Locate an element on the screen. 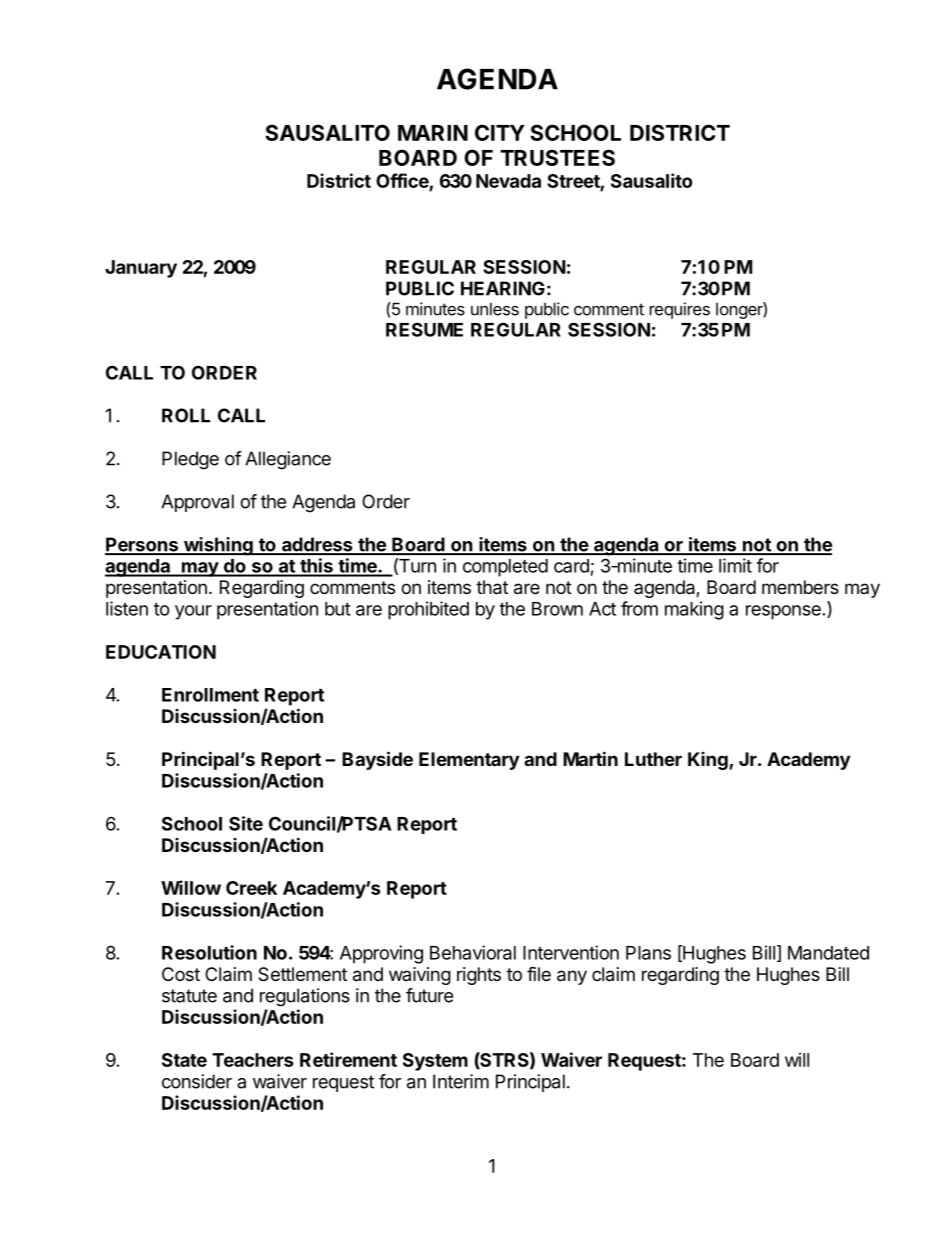 This screenshot has height=1233, width=952. Site is located at coordinates (246, 823).
